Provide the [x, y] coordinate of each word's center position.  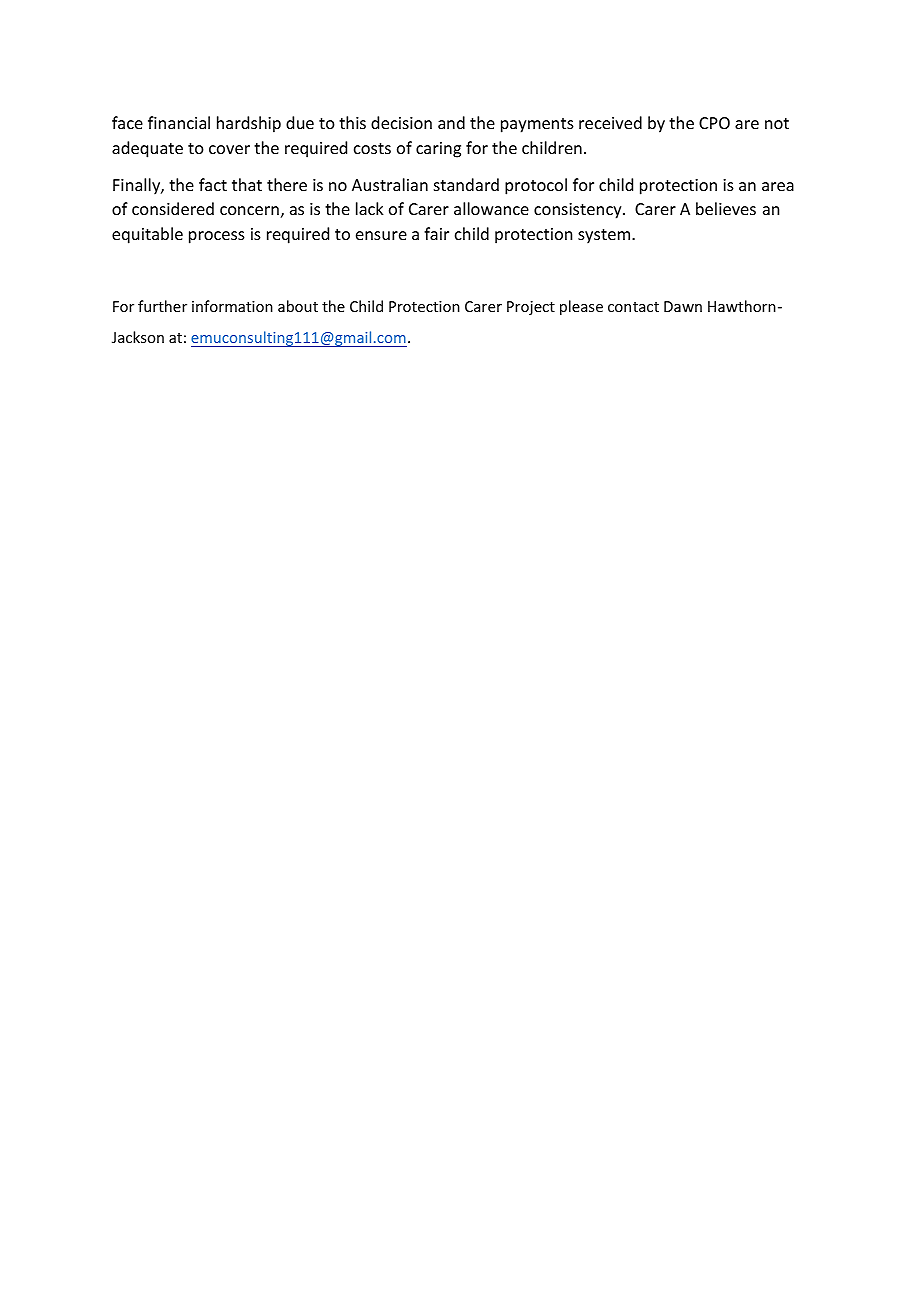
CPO [714, 123]
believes [726, 208]
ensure [381, 235]
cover [229, 149]
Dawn [683, 306]
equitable [147, 235]
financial [179, 122]
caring [438, 150]
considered [173, 208]
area [778, 186]
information [232, 306]
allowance [491, 208]
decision [401, 122]
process [217, 237]
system [605, 236]
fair [436, 233]
